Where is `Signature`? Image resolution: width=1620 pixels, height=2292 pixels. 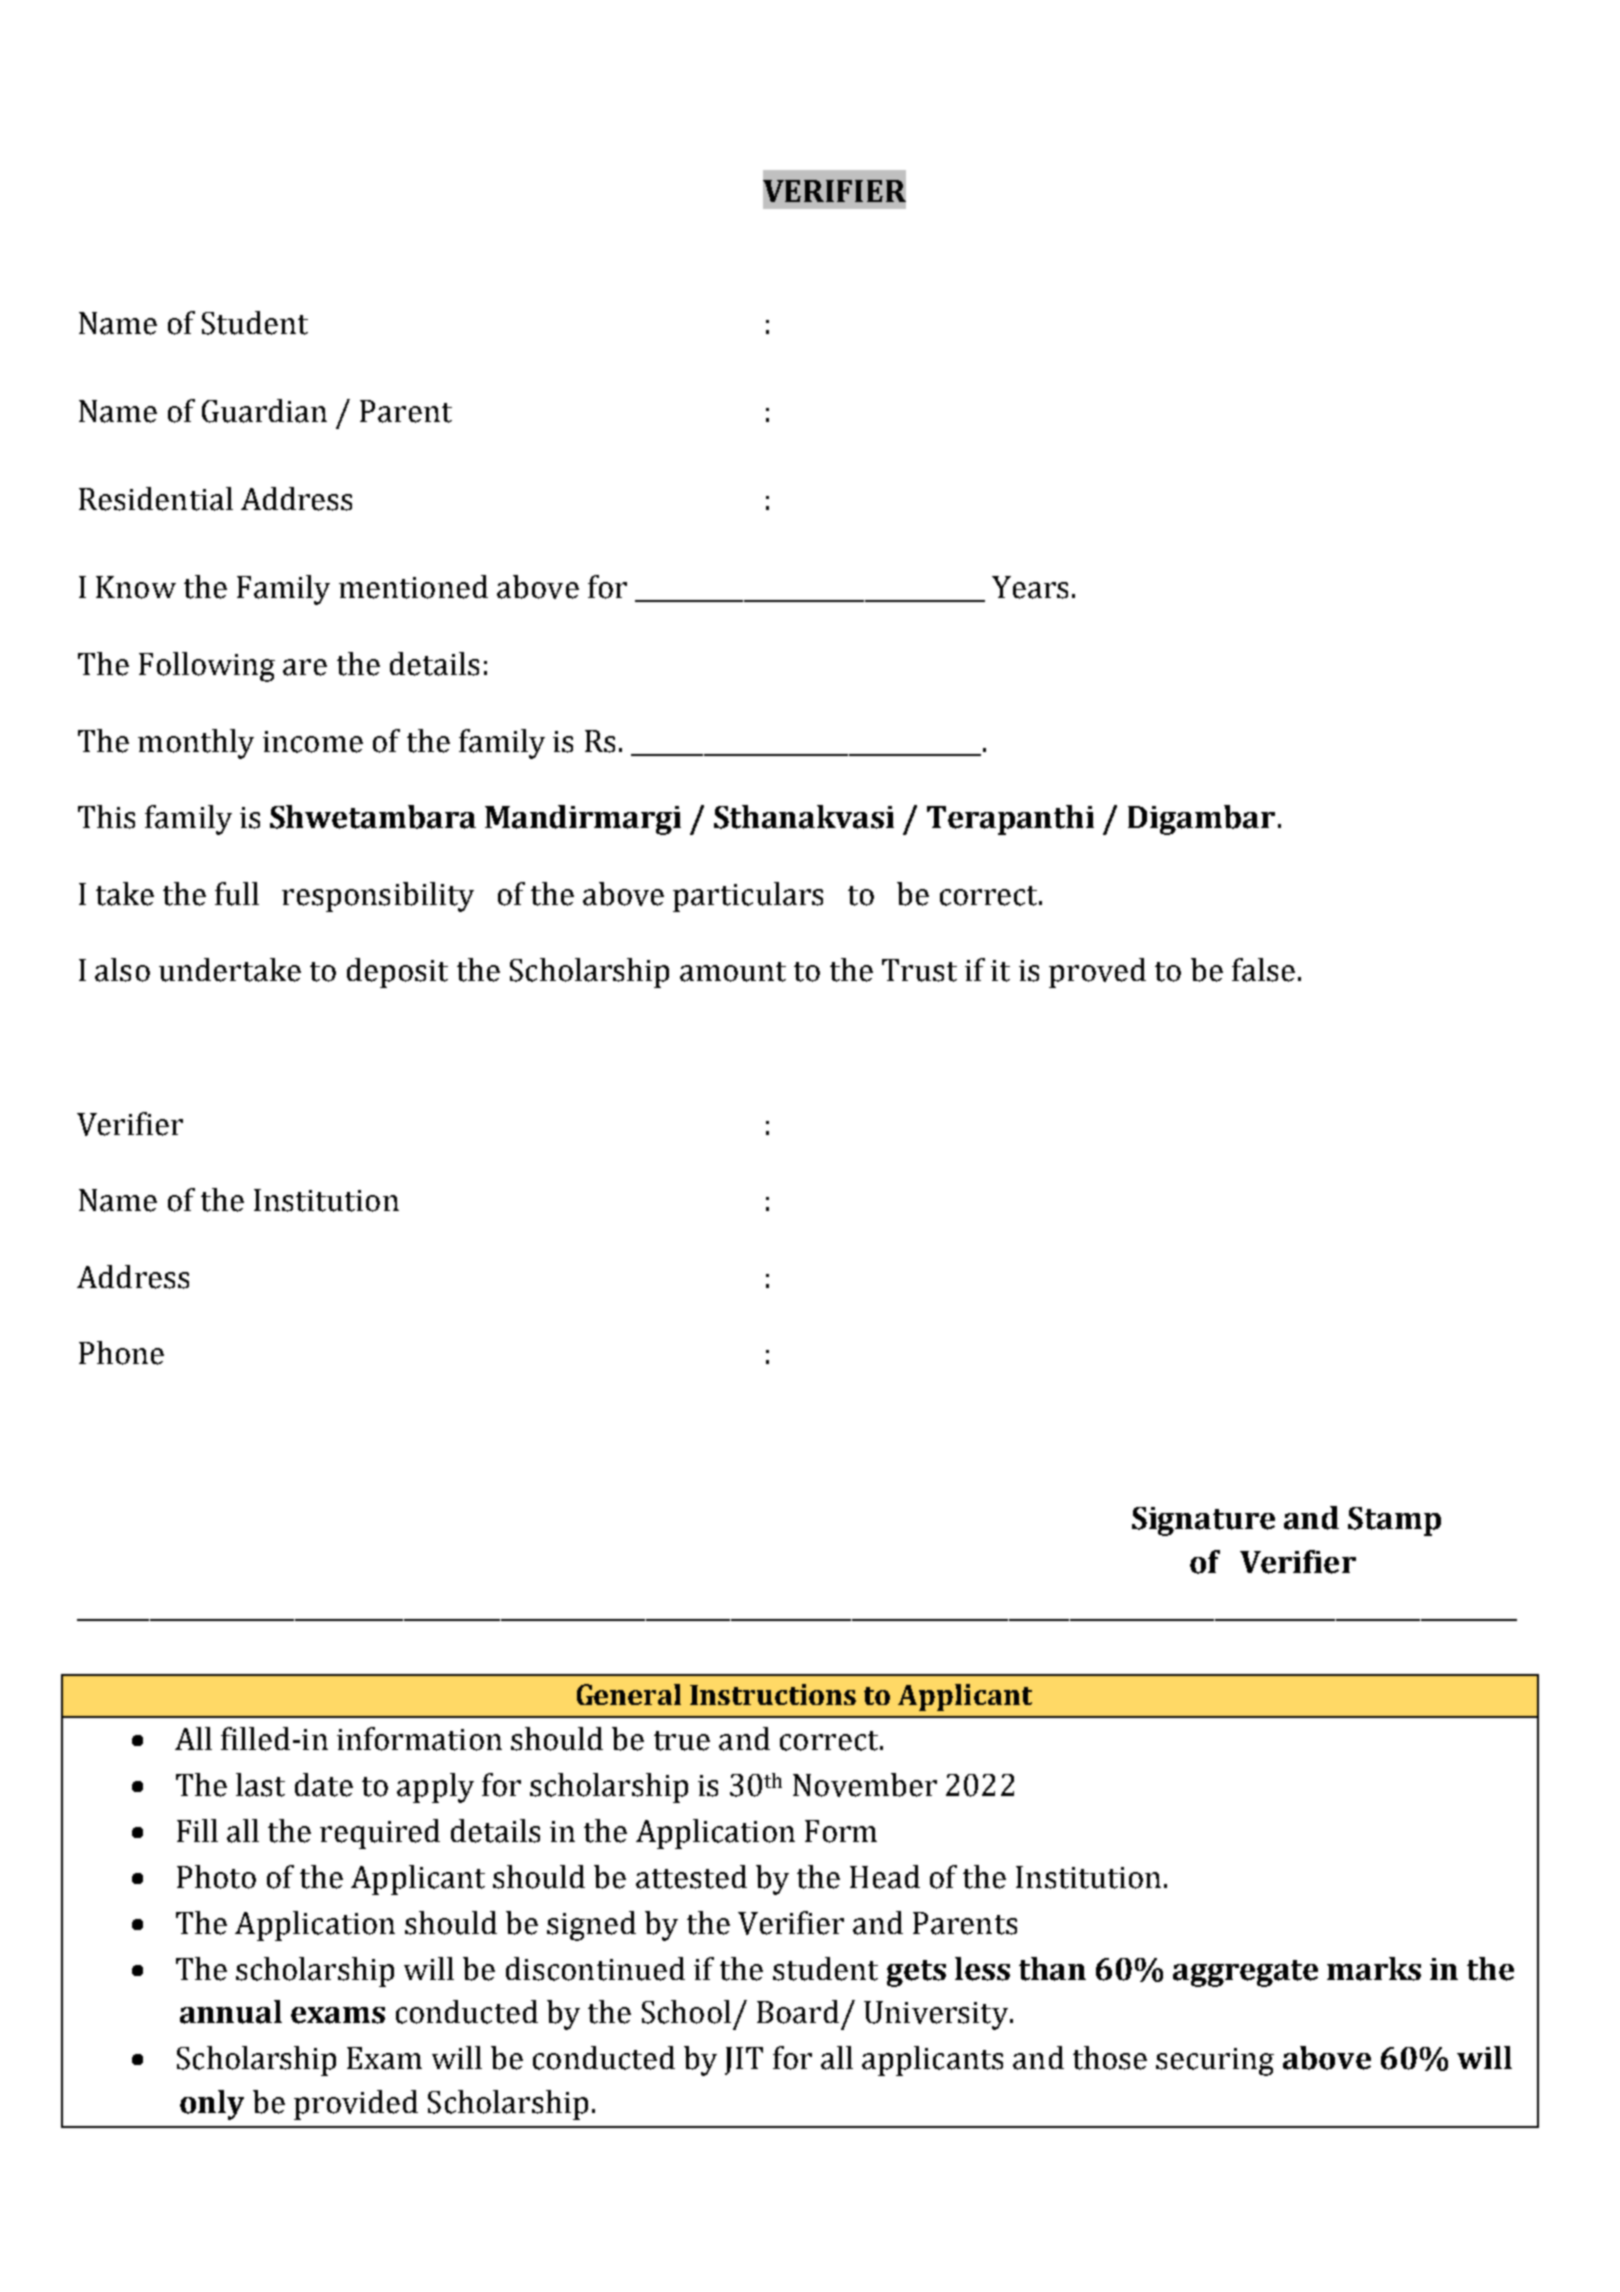 Signature is located at coordinates (1203, 1521).
